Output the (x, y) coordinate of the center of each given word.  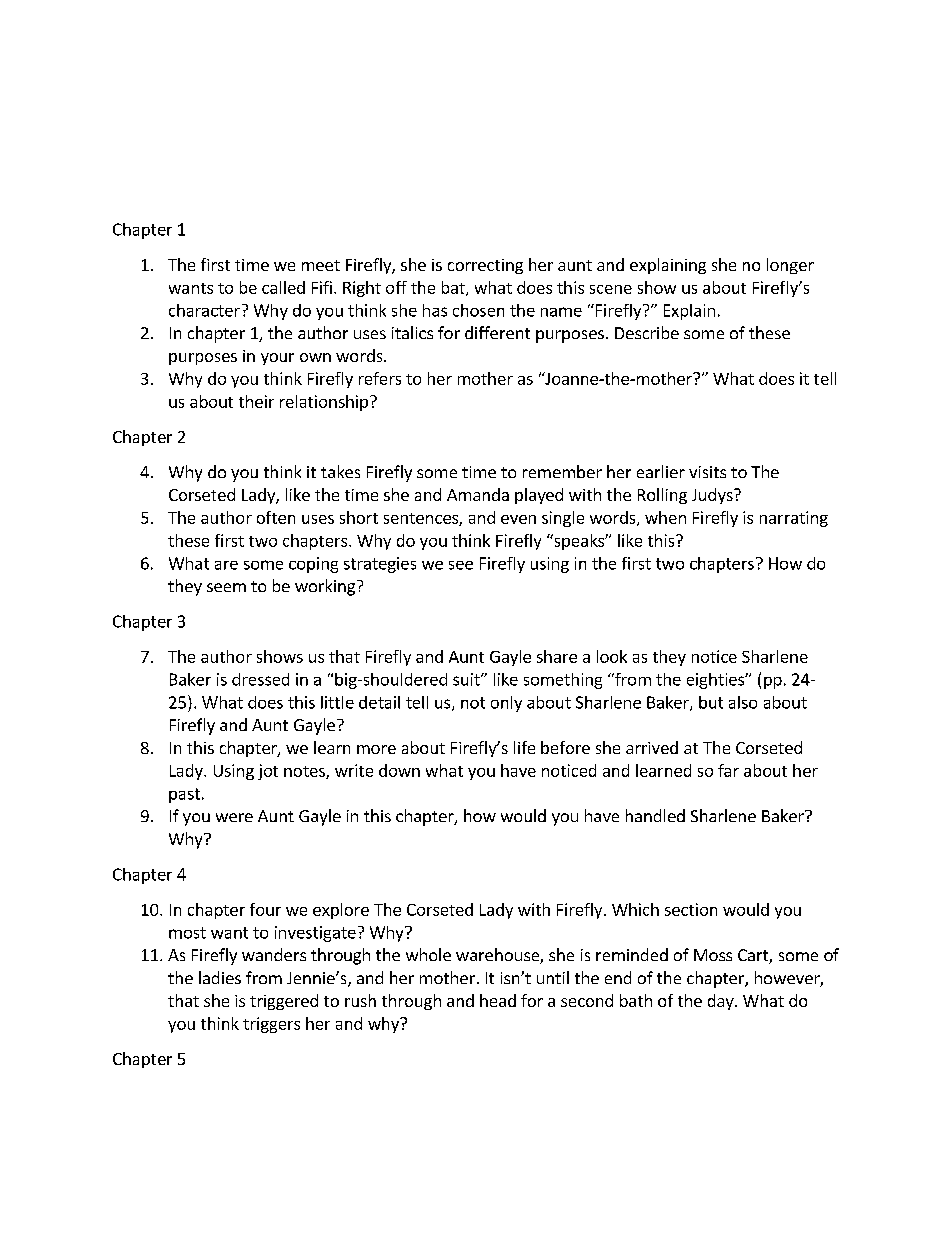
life (524, 747)
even (518, 519)
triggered (284, 1002)
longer (790, 266)
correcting (485, 266)
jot (268, 772)
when (665, 517)
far (728, 770)
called (283, 287)
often (276, 517)
